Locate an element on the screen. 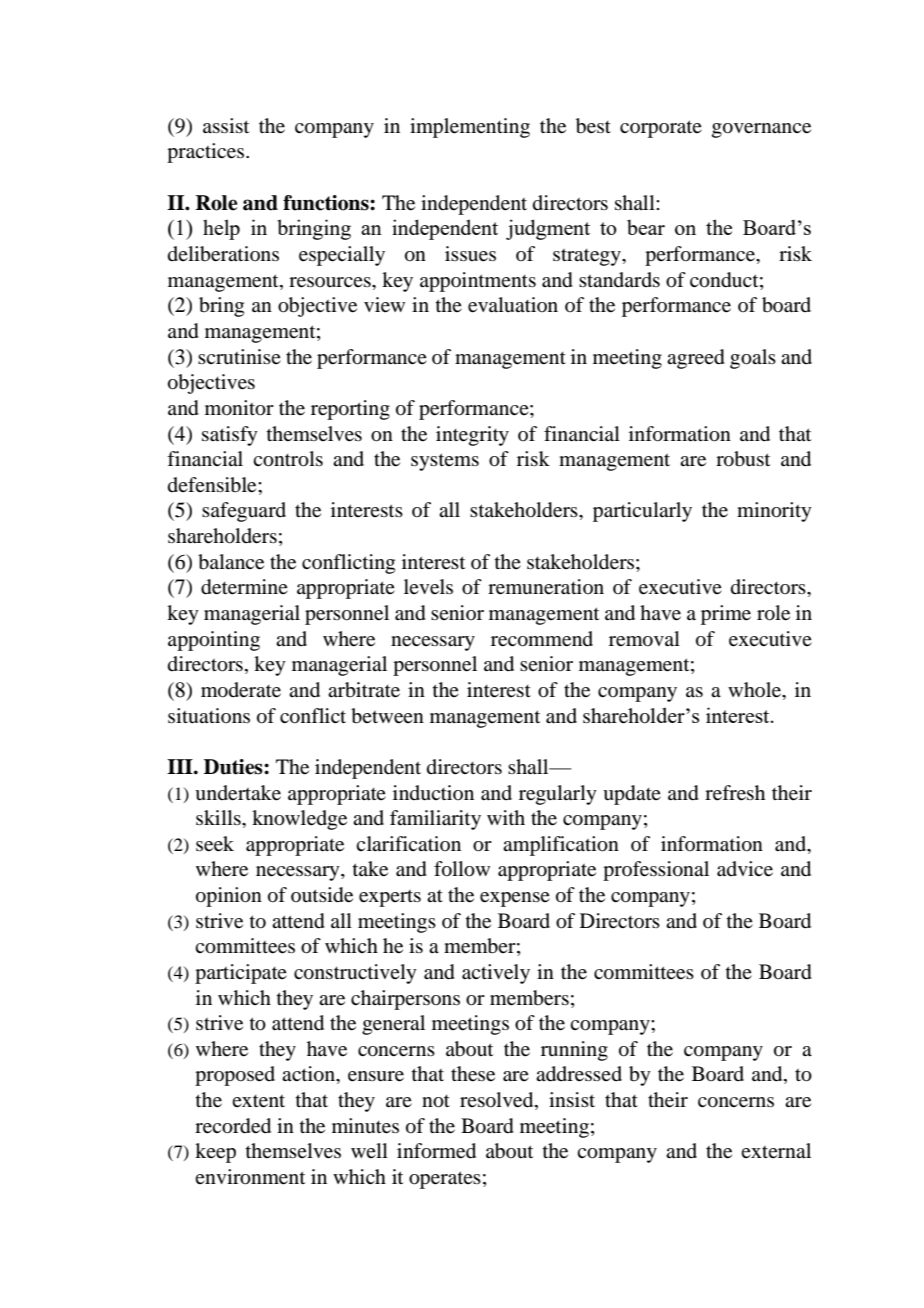 The image size is (924, 1308). external is located at coordinates (776, 1150).
